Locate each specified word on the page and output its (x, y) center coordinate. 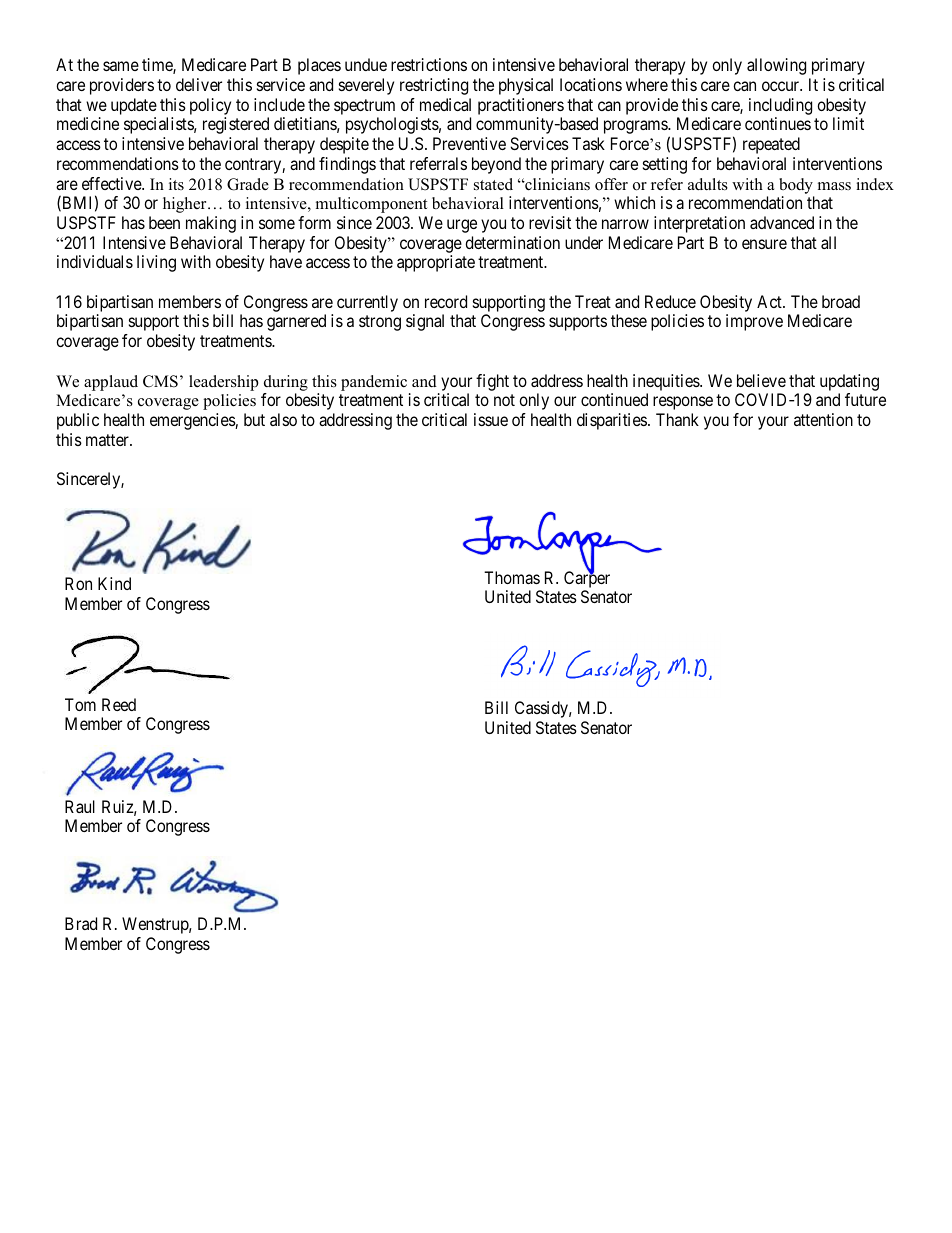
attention (823, 419)
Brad (81, 923)
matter (108, 440)
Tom (80, 704)
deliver (199, 84)
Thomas (512, 577)
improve (754, 322)
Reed (119, 704)
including (780, 108)
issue (491, 419)
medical (445, 104)
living (156, 263)
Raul (80, 806)
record (446, 301)
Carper (587, 579)
